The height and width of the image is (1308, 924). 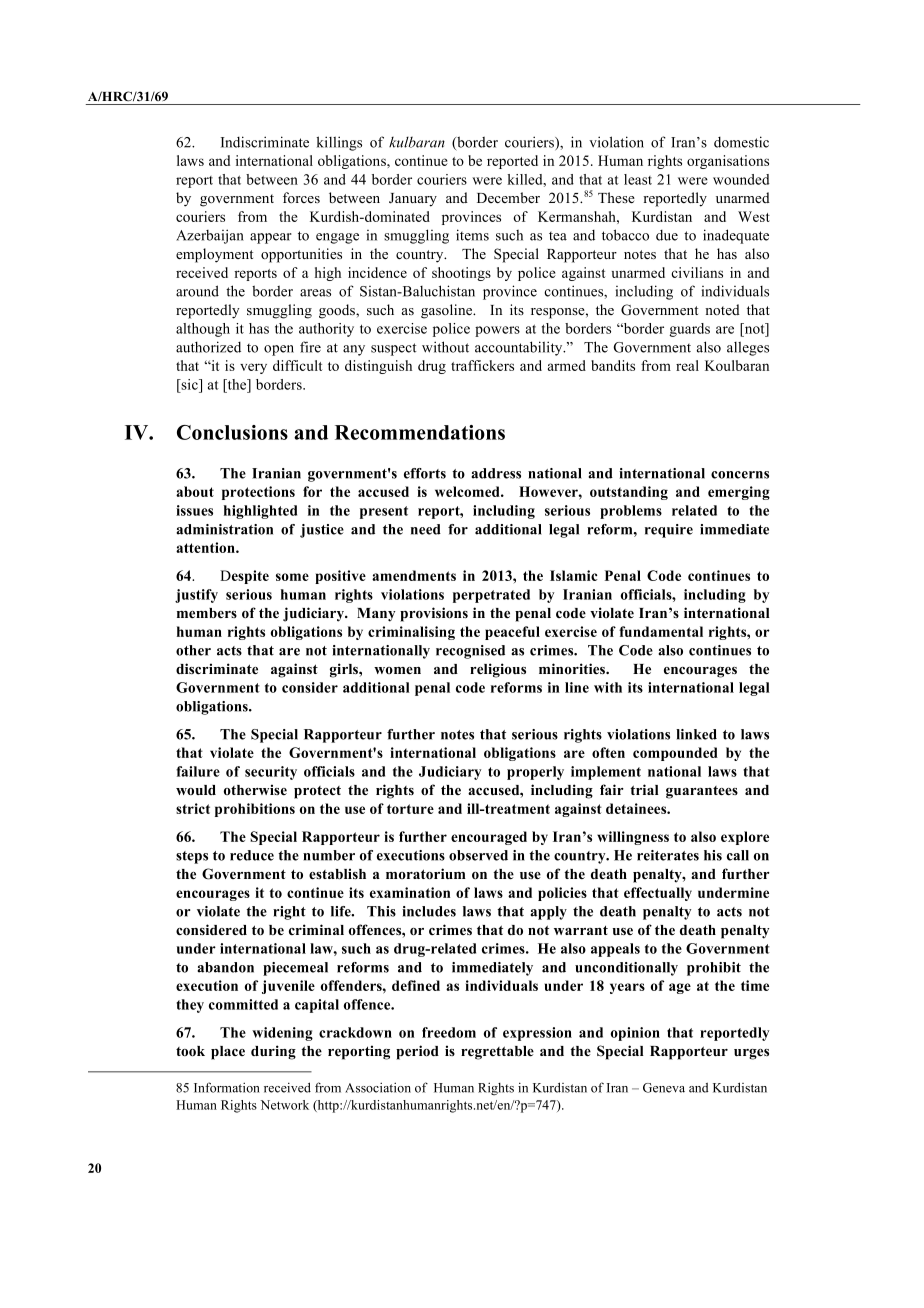 What do you see at coordinates (301, 197) in the image?
I see `forces` at bounding box center [301, 197].
